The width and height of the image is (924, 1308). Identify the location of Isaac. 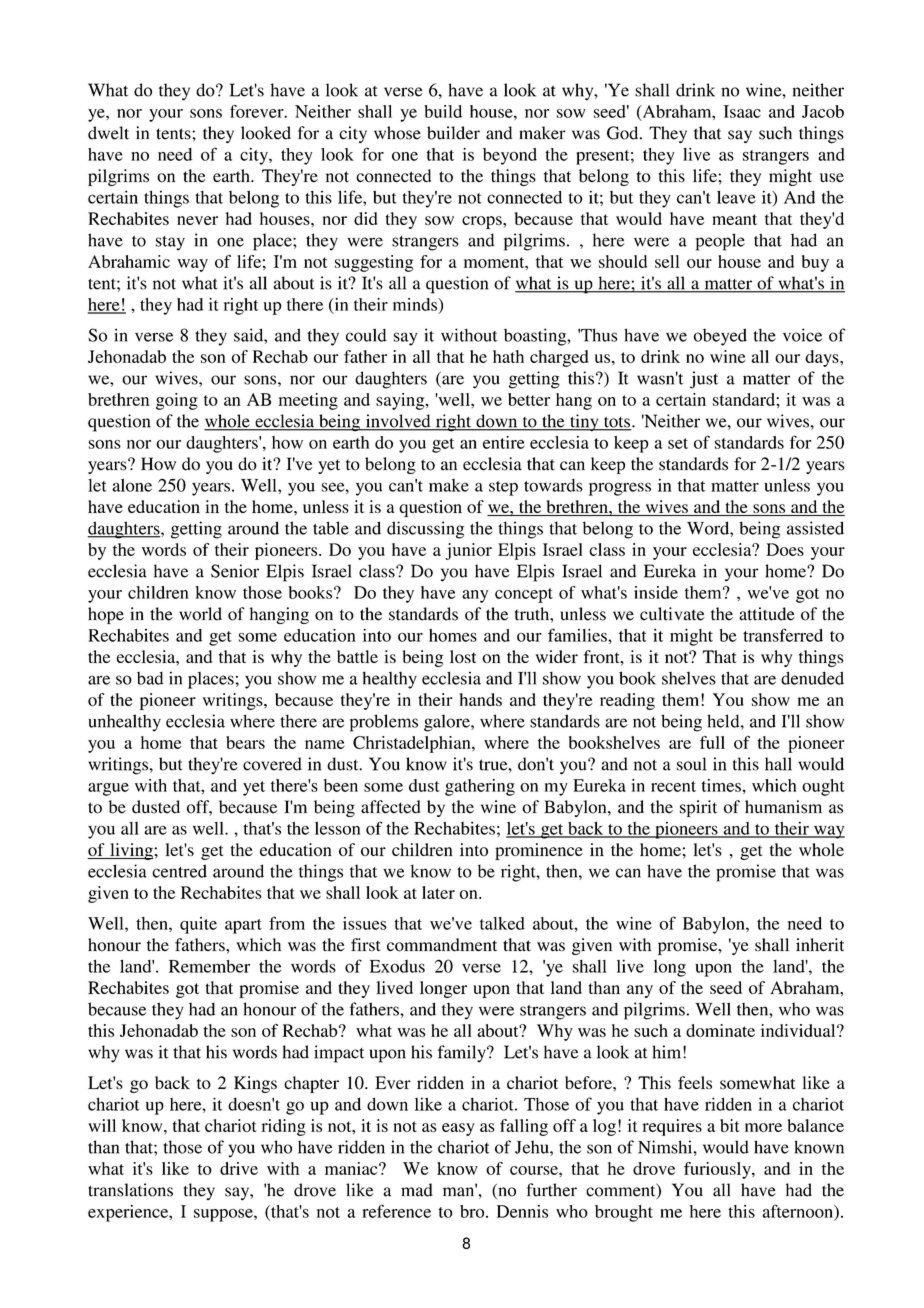
(742, 111).
